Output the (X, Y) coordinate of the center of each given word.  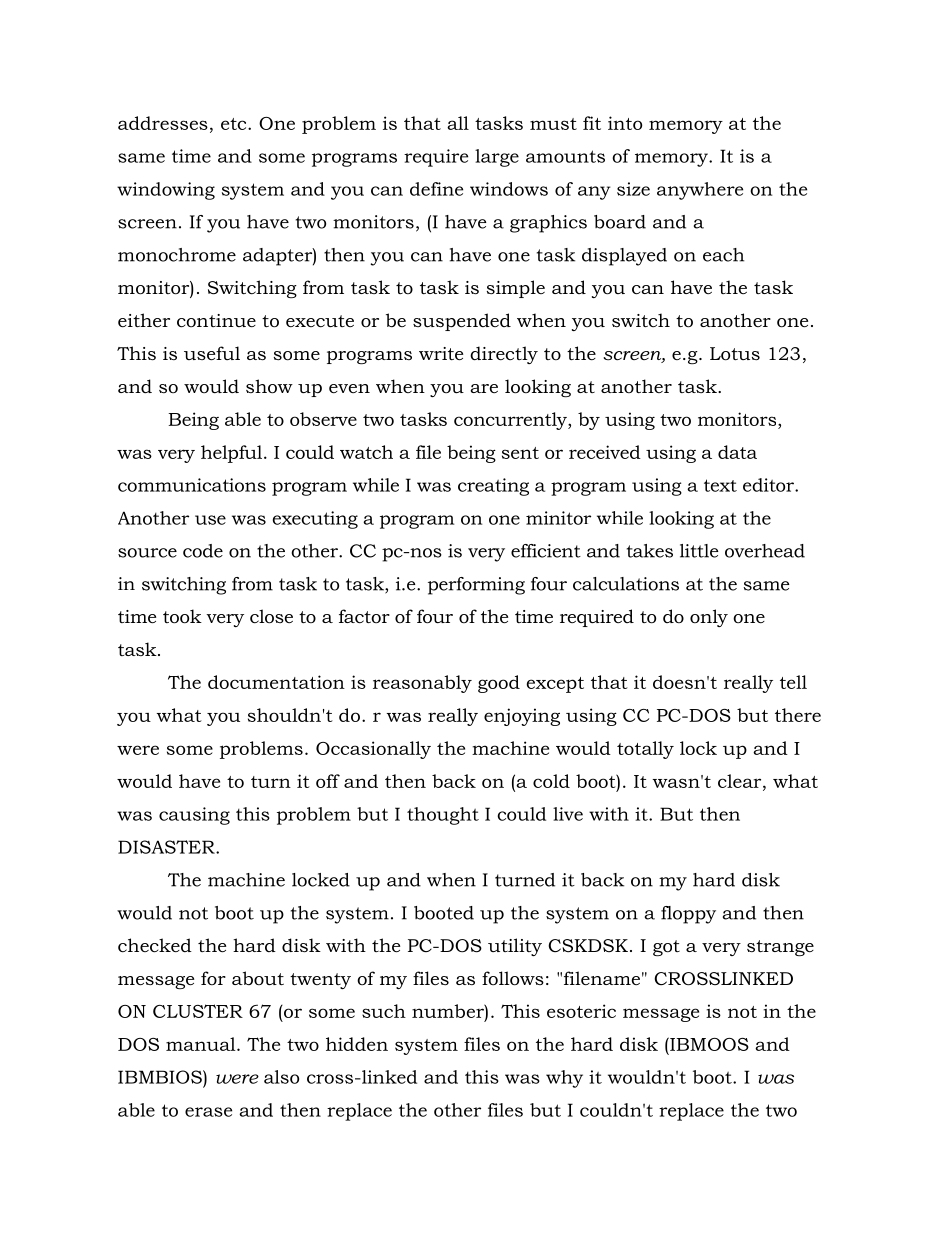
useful (212, 353)
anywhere (700, 191)
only (709, 618)
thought (443, 816)
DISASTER (167, 847)
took (182, 616)
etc (235, 124)
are (484, 388)
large (497, 158)
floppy (688, 915)
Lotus (735, 354)
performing (476, 586)
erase (208, 1112)
